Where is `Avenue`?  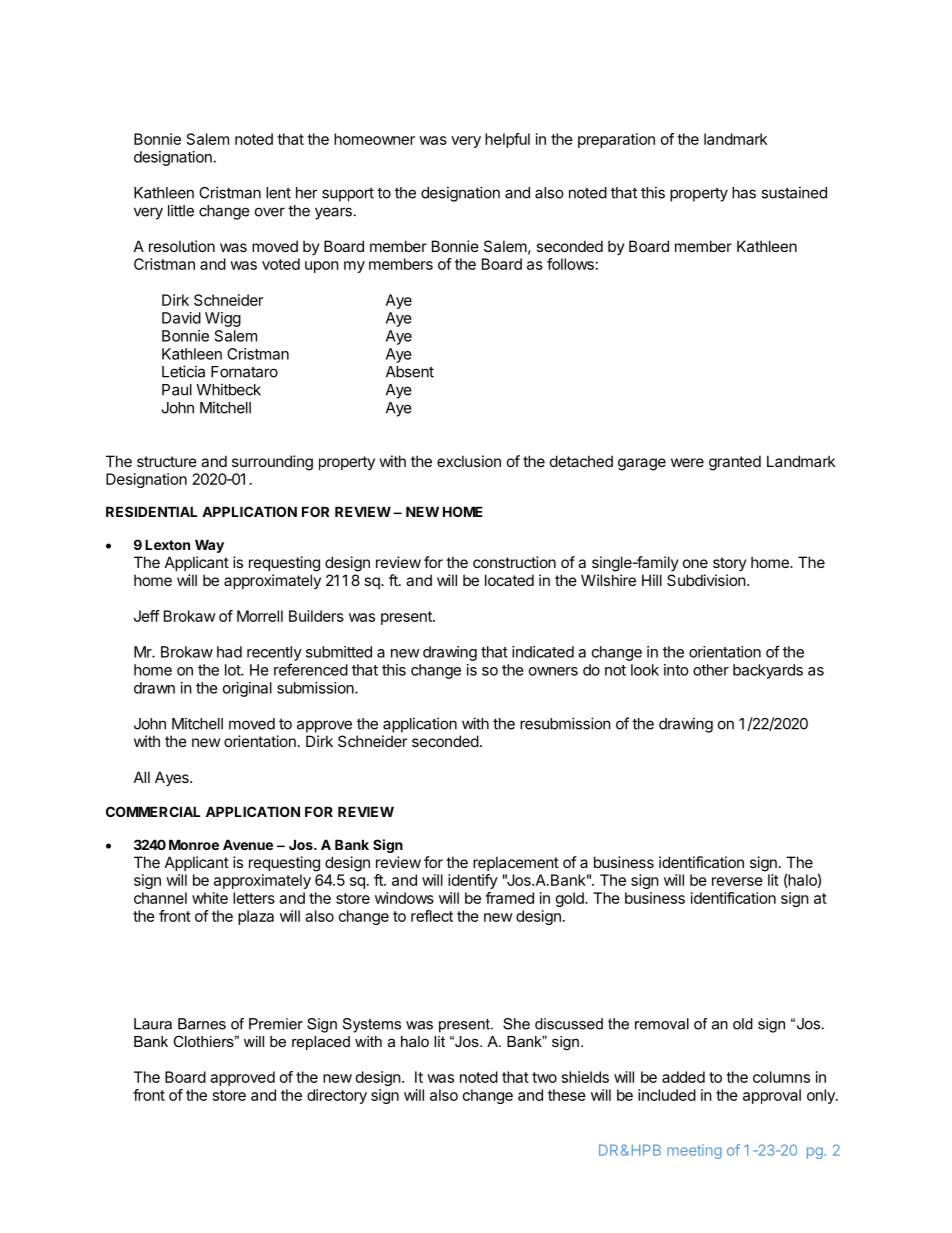 Avenue is located at coordinates (248, 844).
